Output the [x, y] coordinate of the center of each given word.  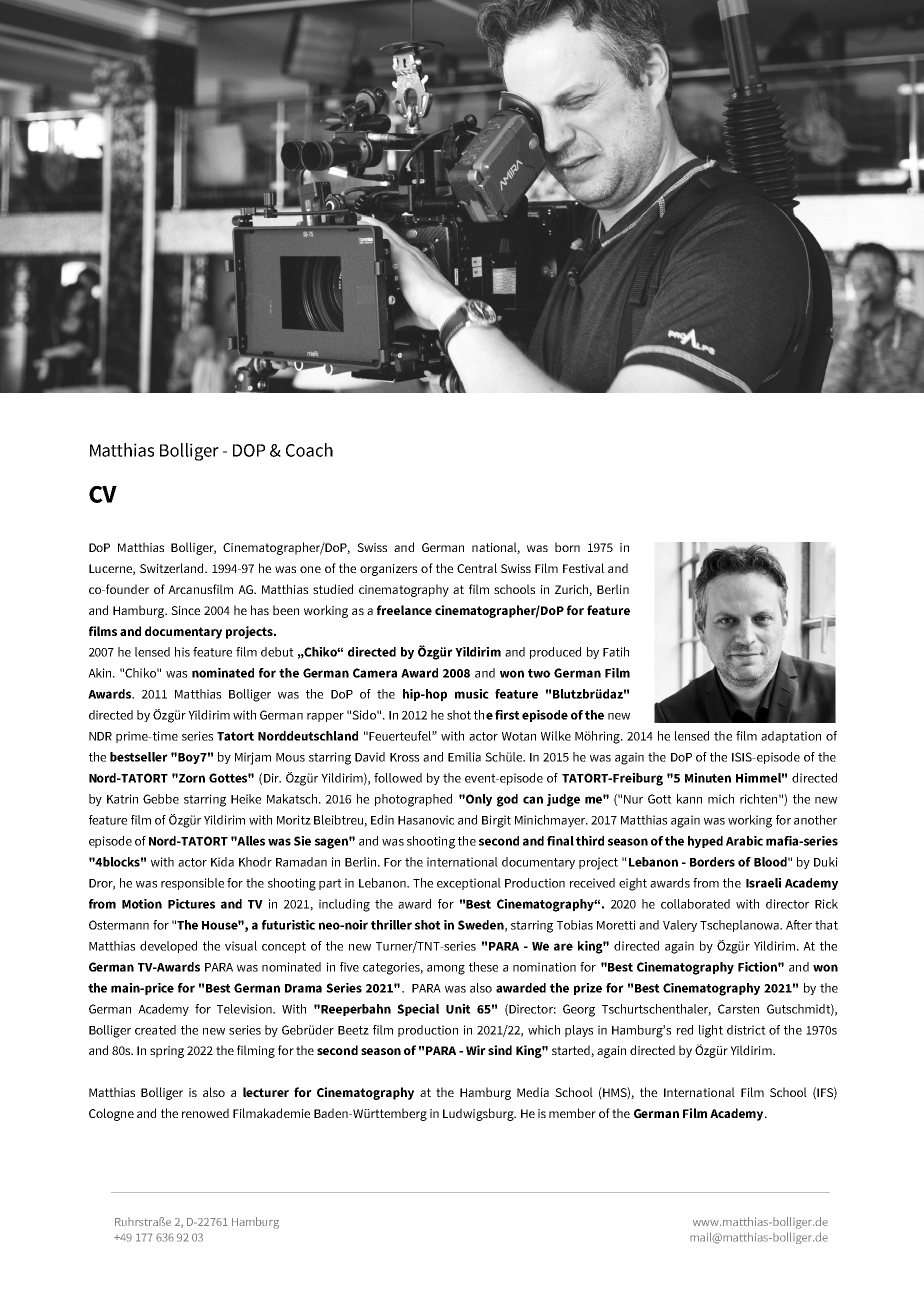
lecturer [266, 1092]
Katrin [122, 799]
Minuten [708, 778]
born [567, 547]
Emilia [464, 757]
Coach [309, 450]
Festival [583, 568]
